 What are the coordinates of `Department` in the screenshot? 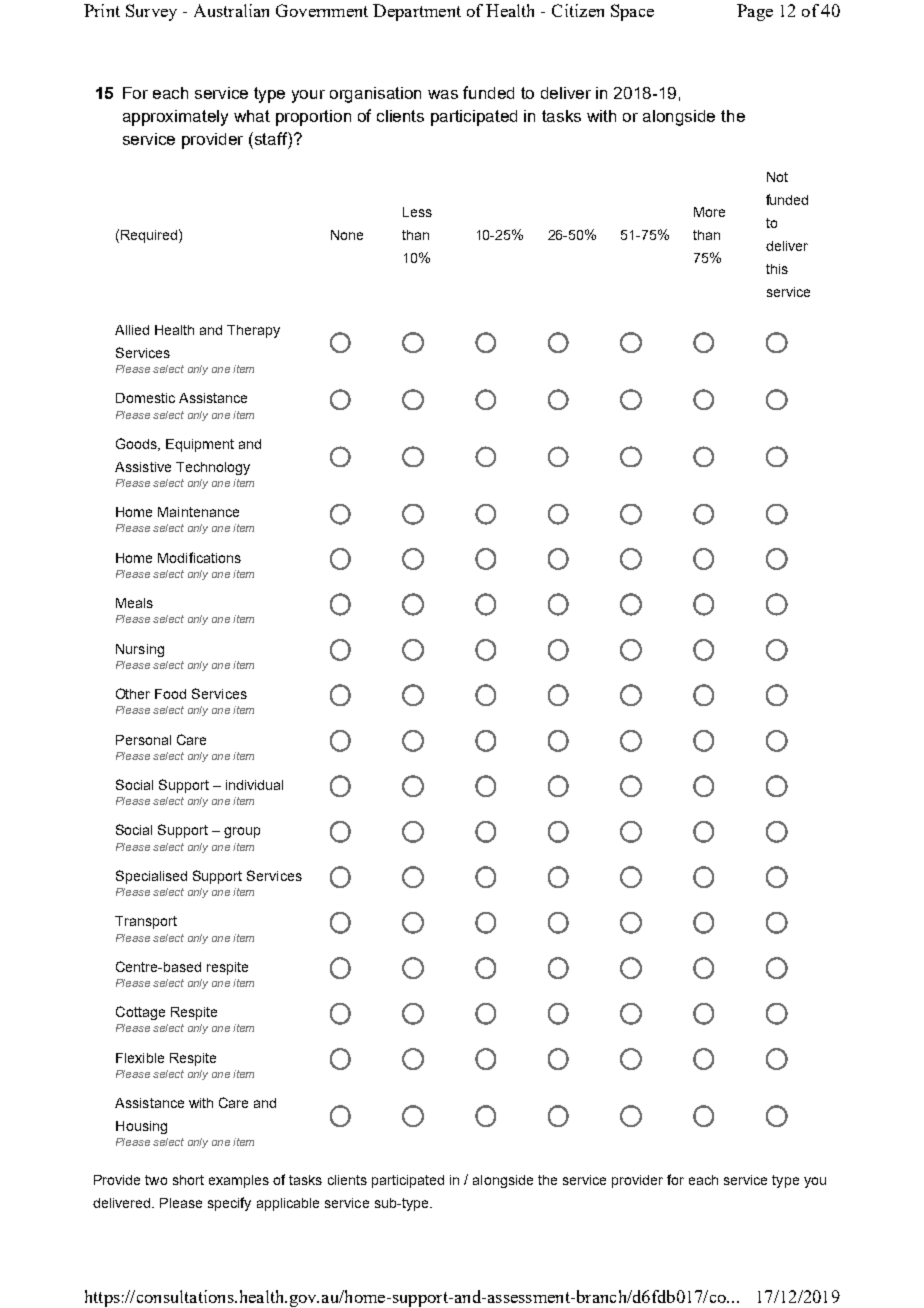 It's located at (417, 12).
